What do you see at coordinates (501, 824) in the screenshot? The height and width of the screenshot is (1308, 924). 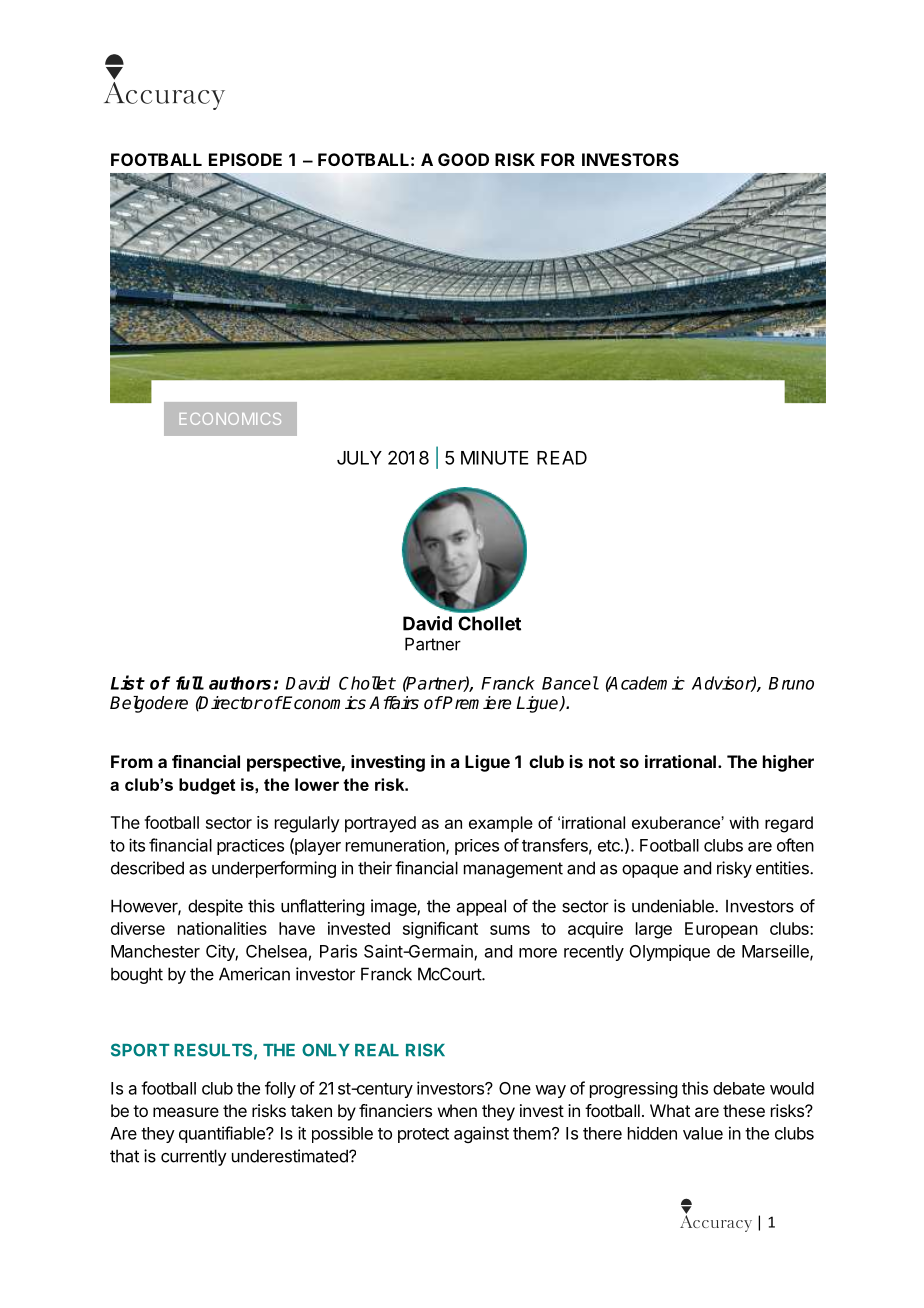 I see `example` at bounding box center [501, 824].
